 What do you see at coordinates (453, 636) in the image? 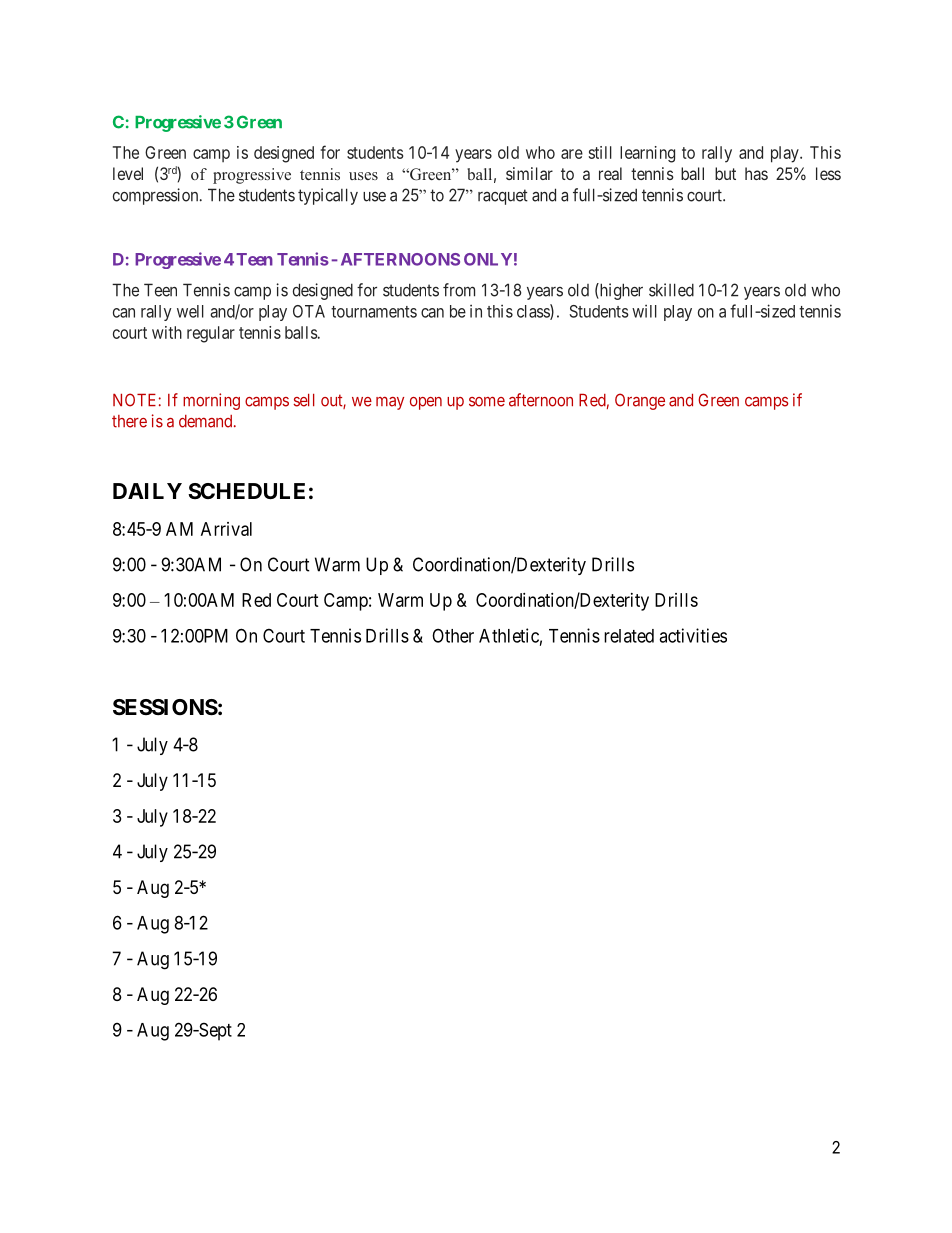
I see `Other` at bounding box center [453, 636].
